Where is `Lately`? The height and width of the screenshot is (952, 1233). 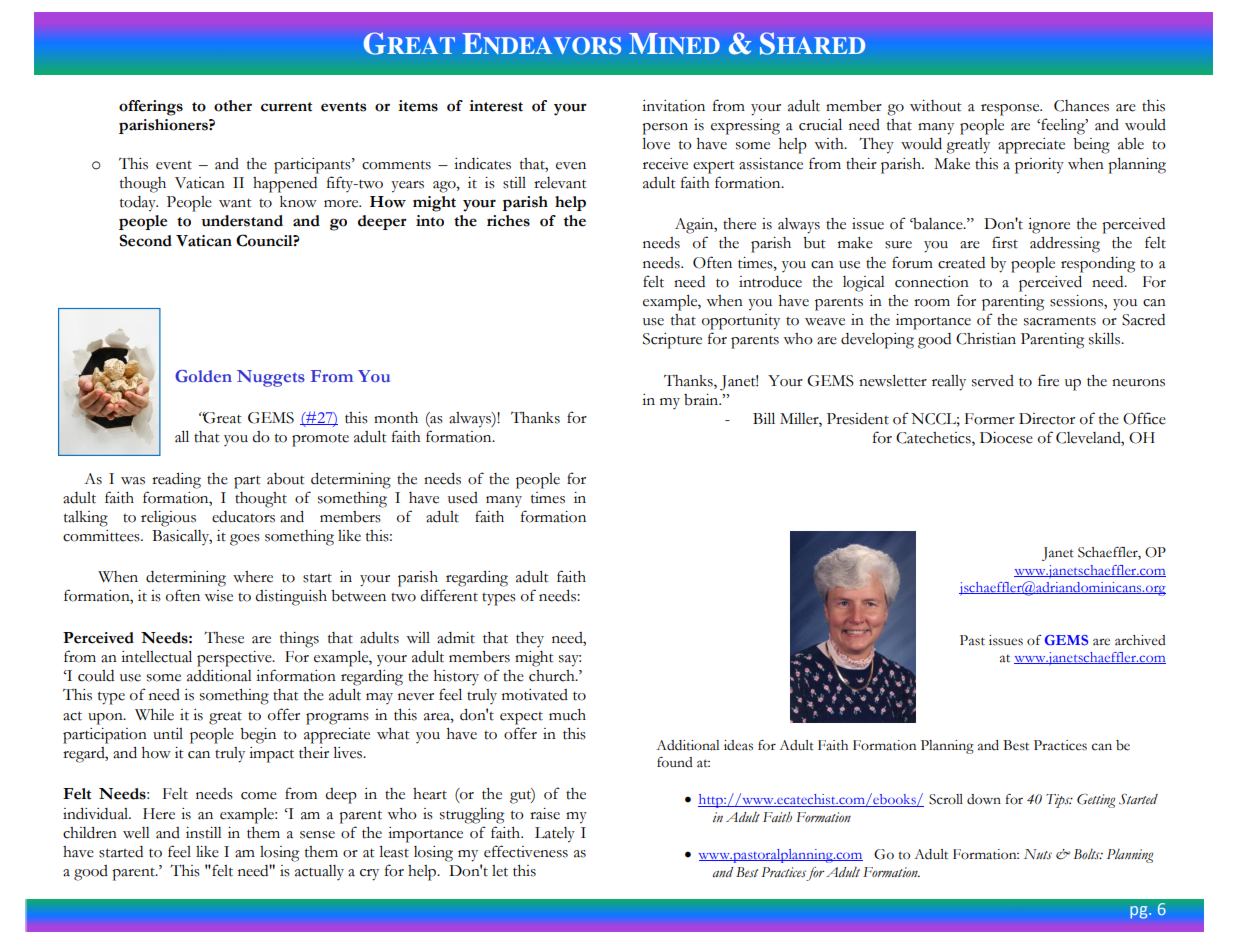 Lately is located at coordinates (555, 835).
